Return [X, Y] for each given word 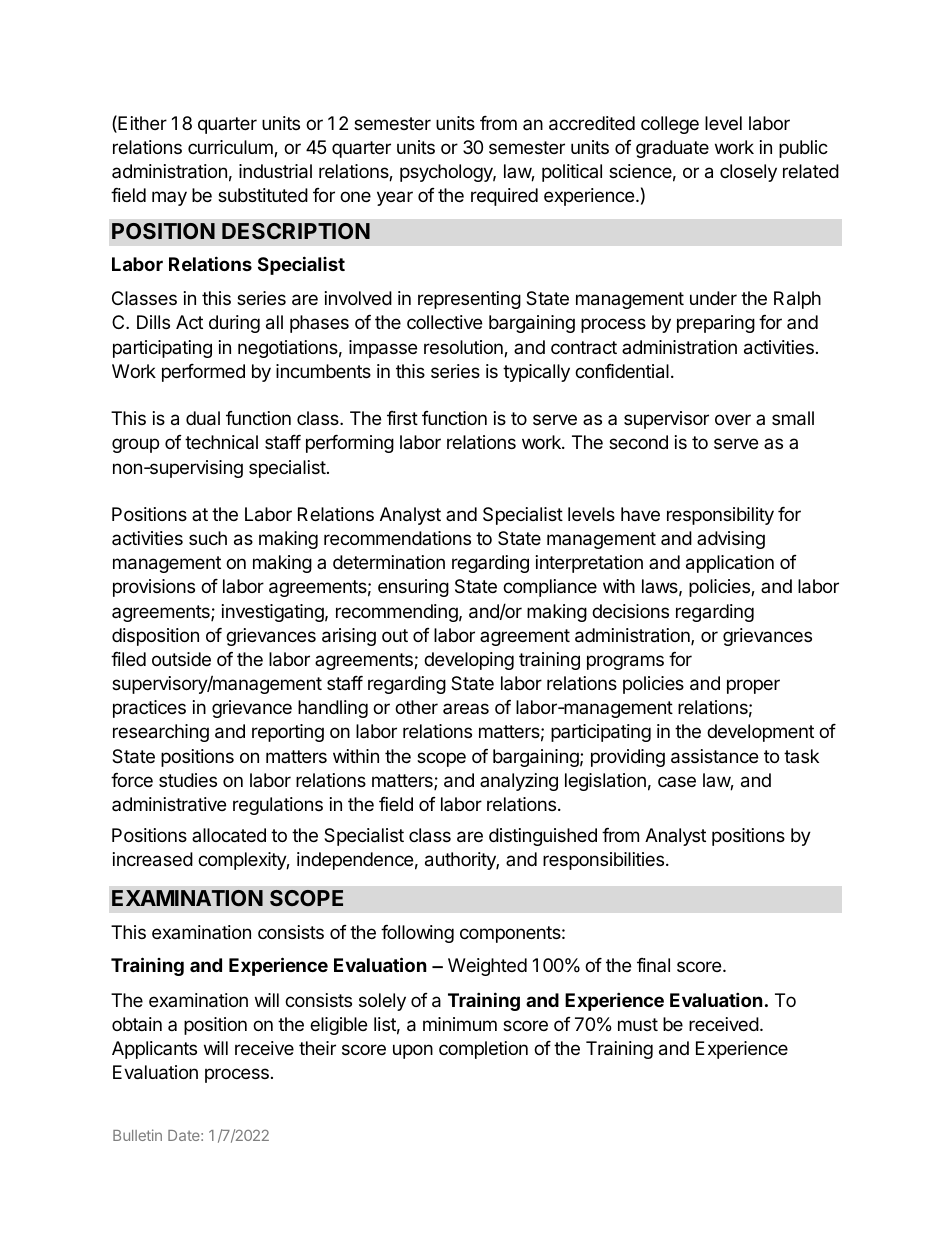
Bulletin [137, 1135]
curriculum [231, 148]
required [504, 197]
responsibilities [605, 861]
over [733, 419]
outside [181, 659]
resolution [464, 348]
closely [748, 173]
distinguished [543, 837]
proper [753, 686]
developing [469, 661]
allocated [229, 835]
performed [203, 373]
